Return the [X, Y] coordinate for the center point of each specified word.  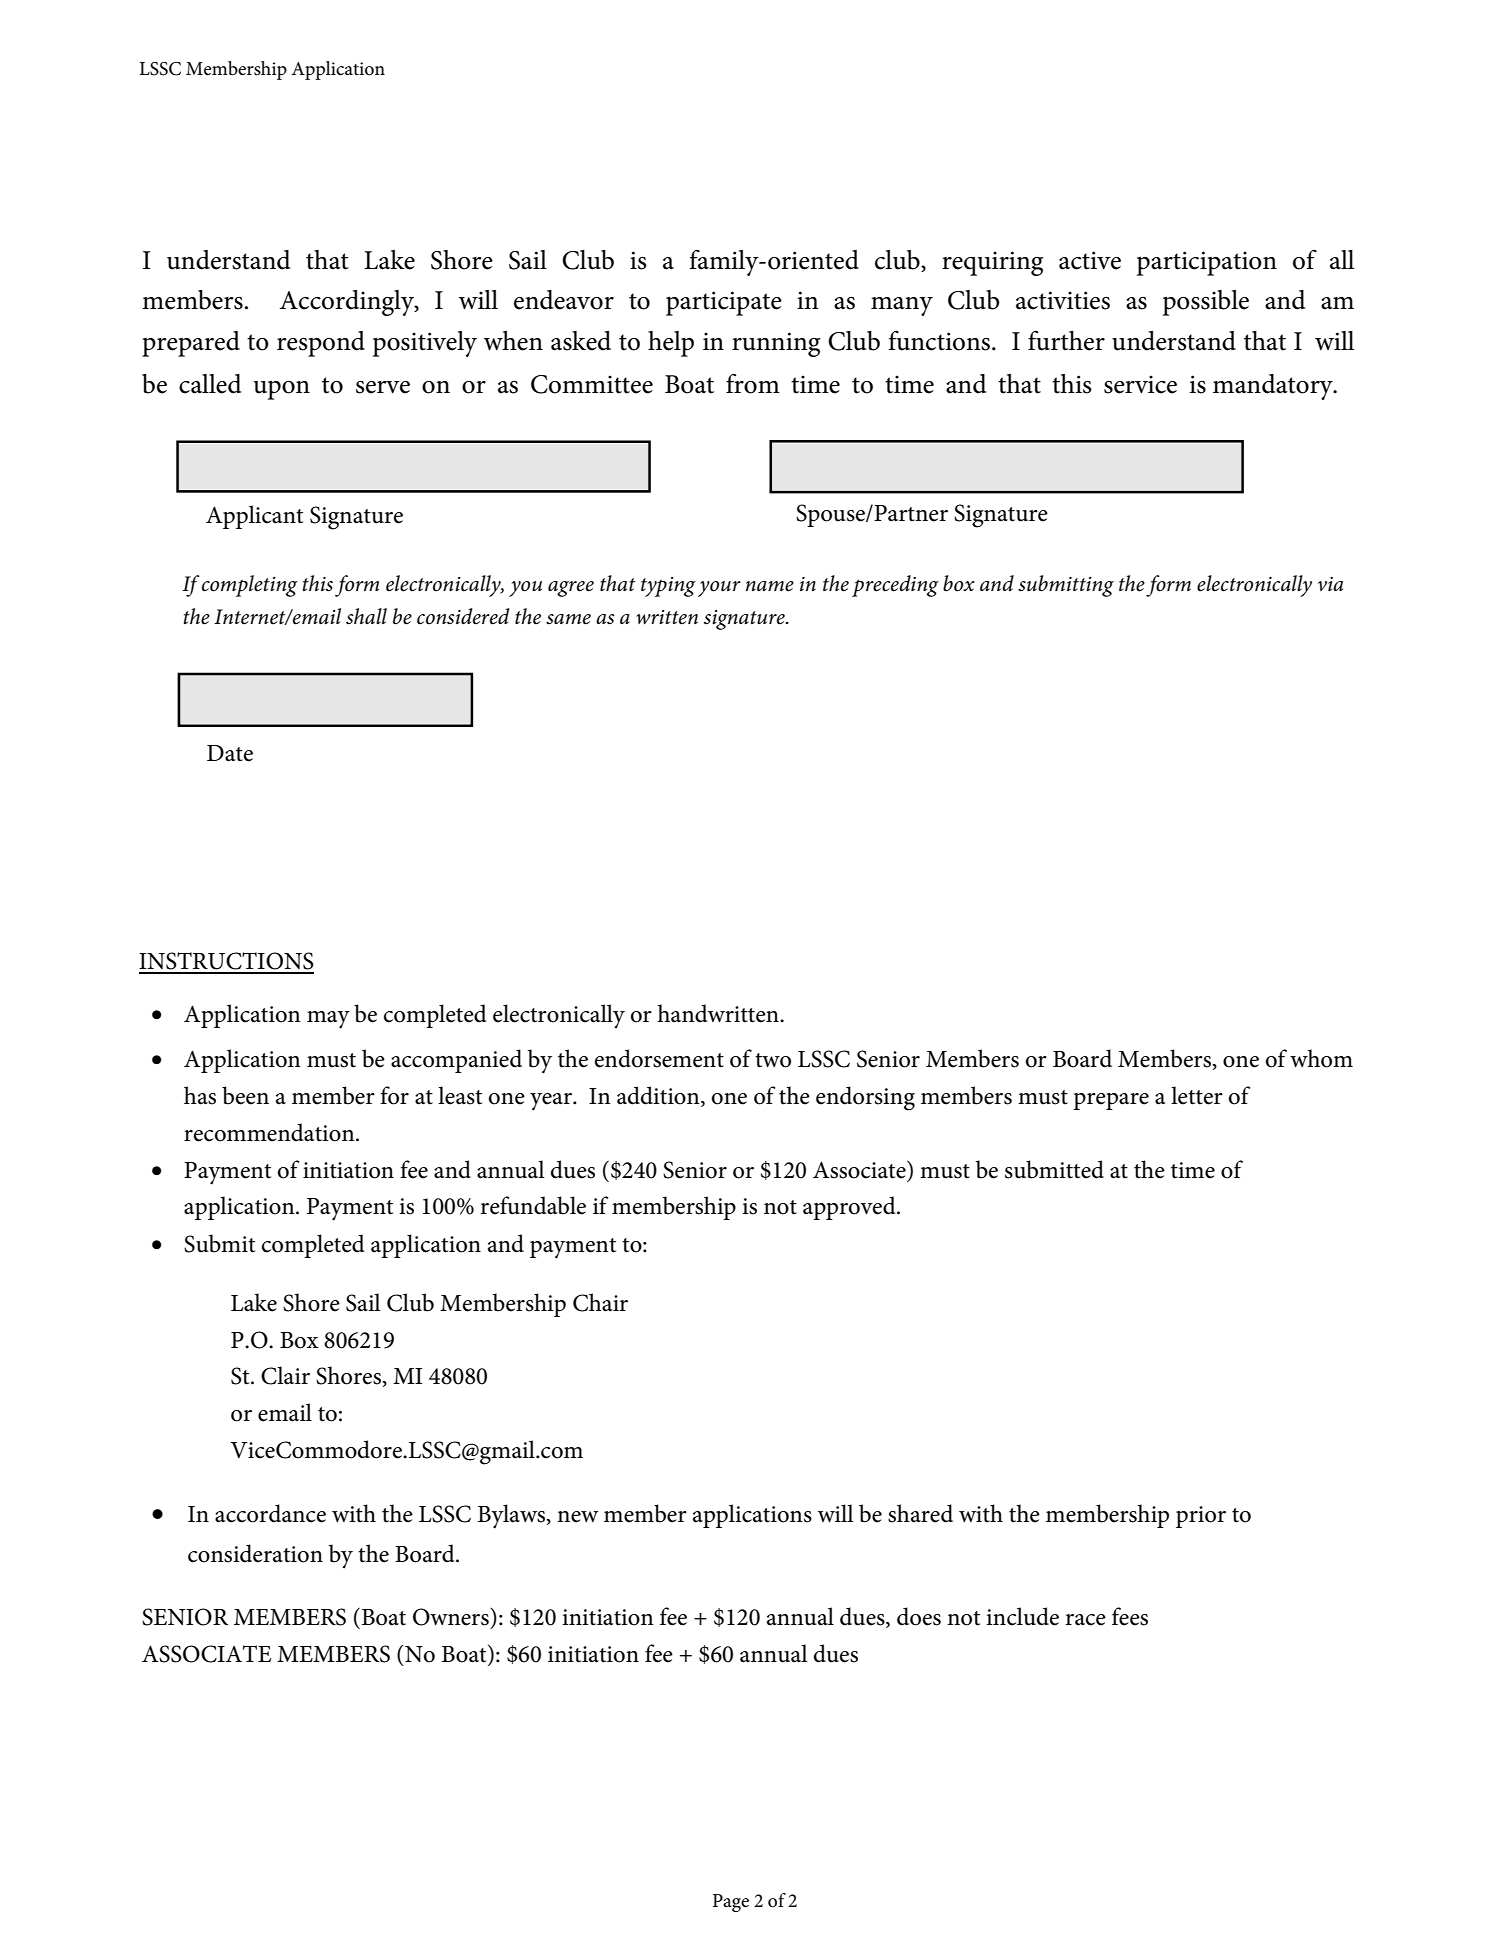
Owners [452, 1617]
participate [724, 303]
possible [1206, 303]
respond [321, 344]
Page [731, 1903]
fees [1130, 1616]
